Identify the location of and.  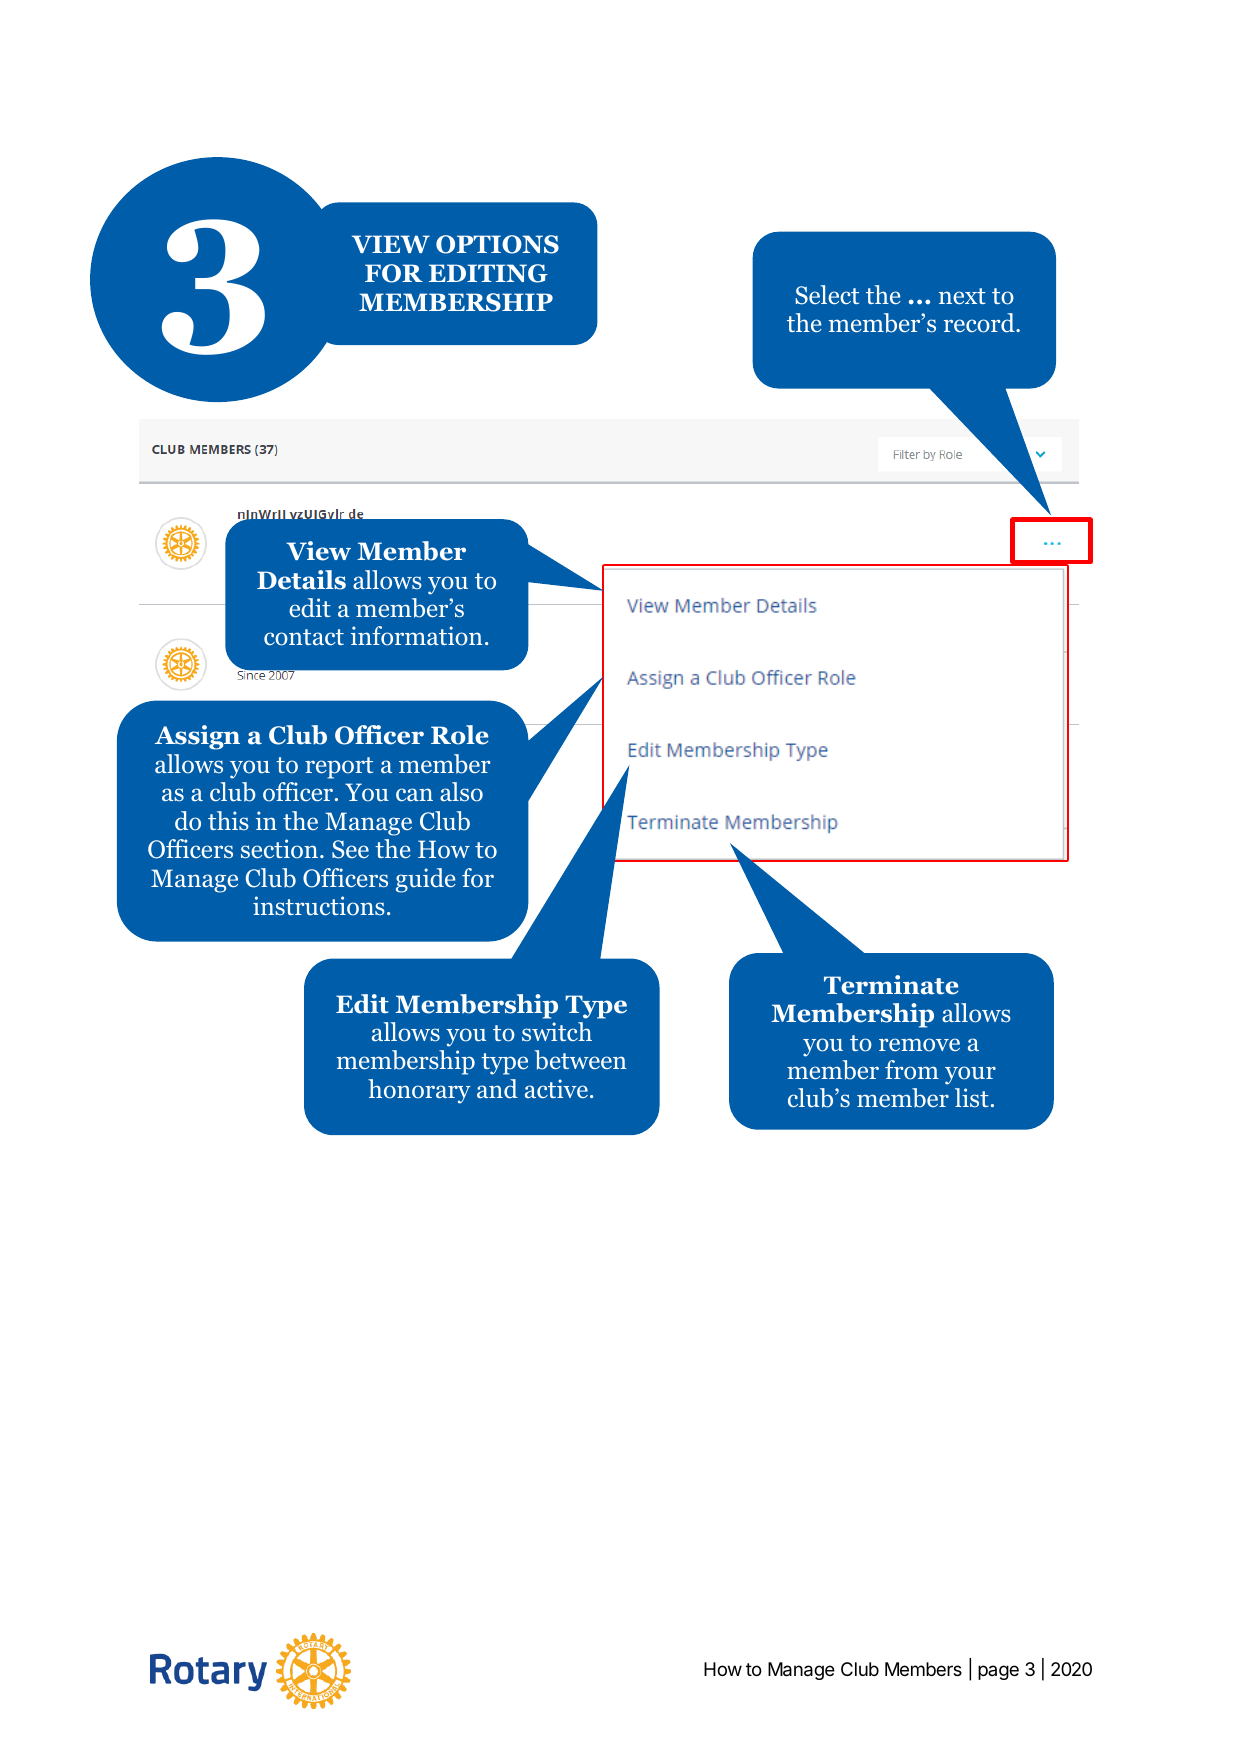
(497, 1089).
